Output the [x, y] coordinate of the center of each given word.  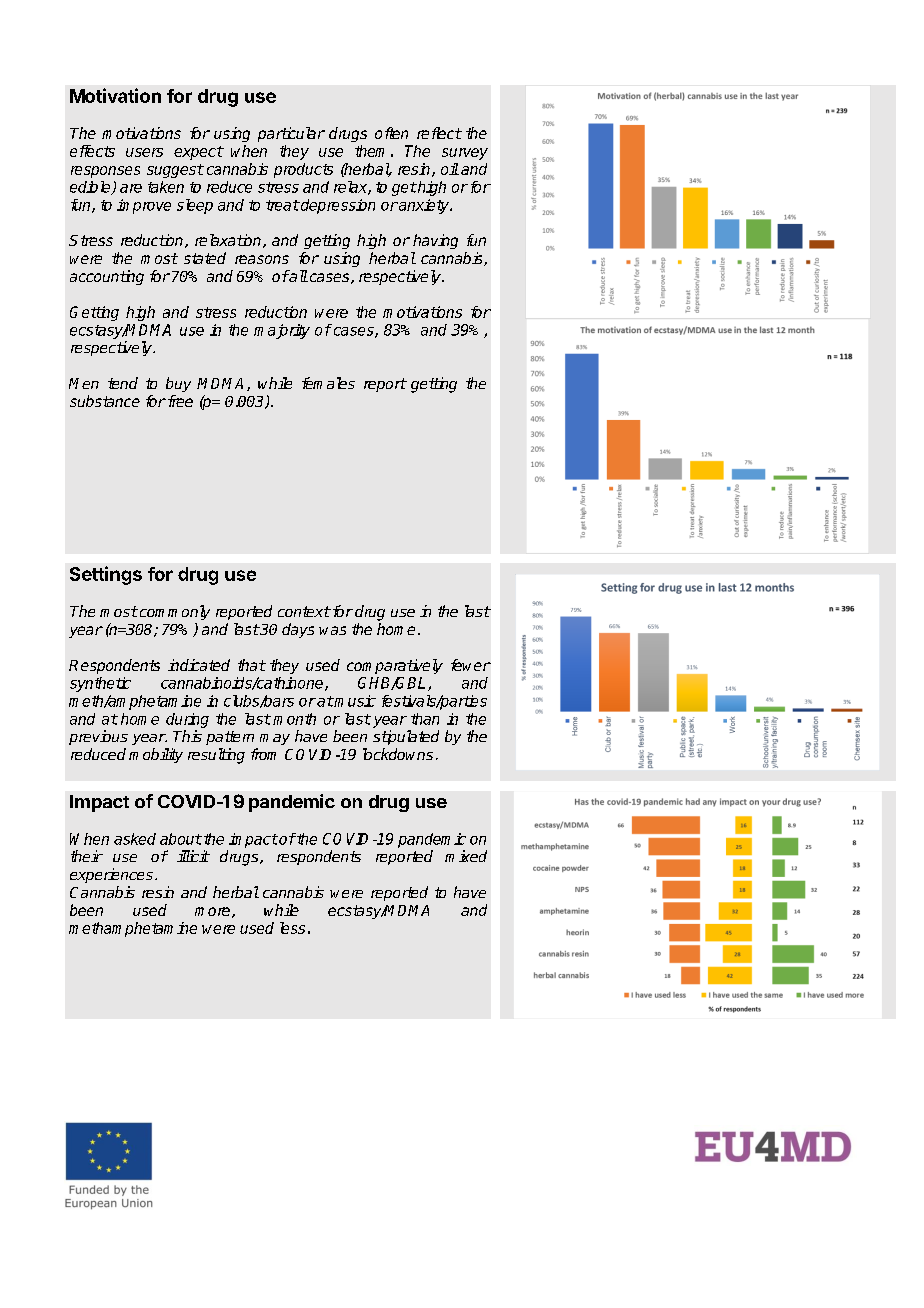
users [144, 152]
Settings [106, 575]
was [332, 630]
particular [291, 134]
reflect [439, 133]
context [304, 611]
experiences [111, 875]
